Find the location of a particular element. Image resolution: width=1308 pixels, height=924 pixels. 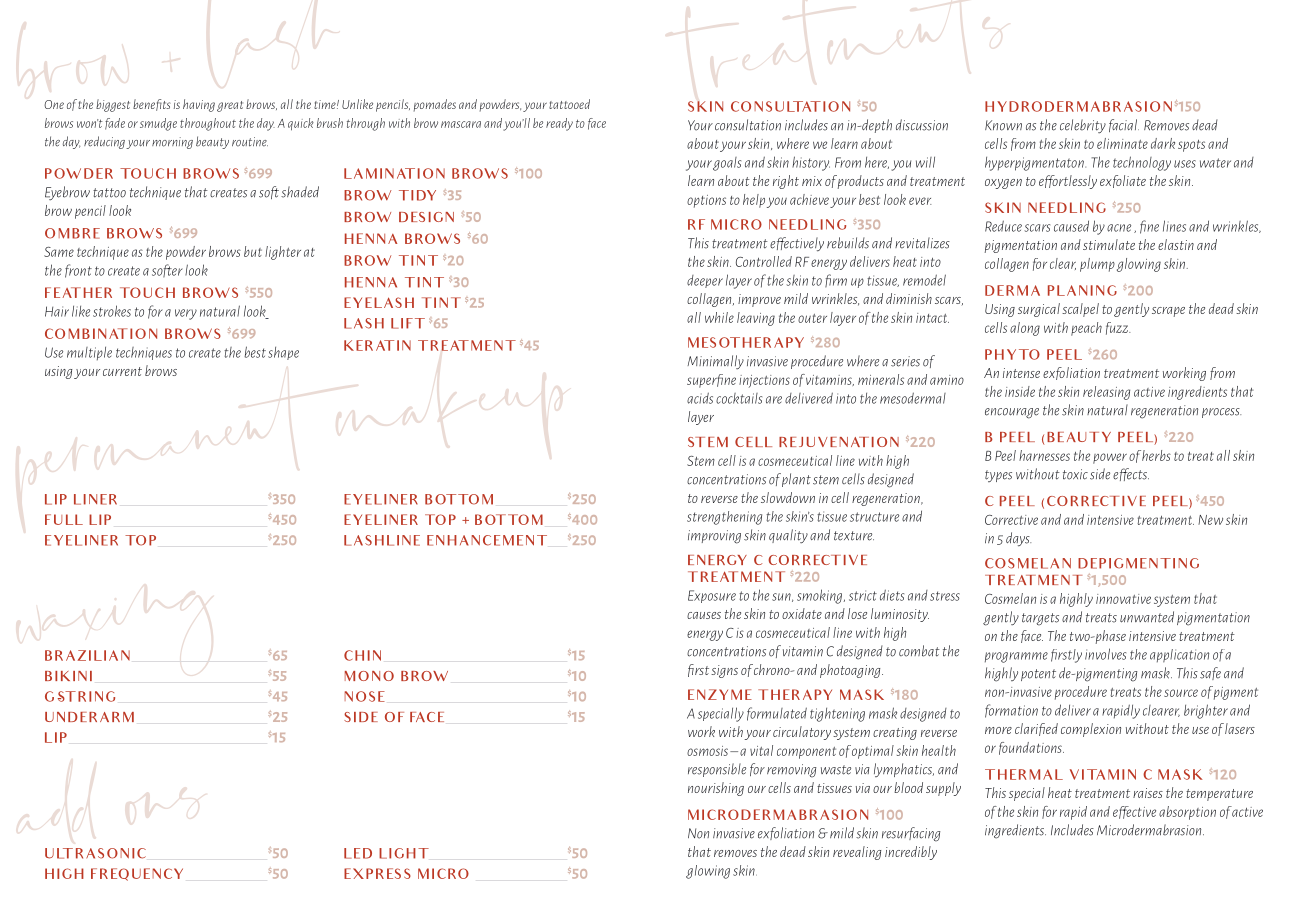

toxic is located at coordinates (1075, 474).
